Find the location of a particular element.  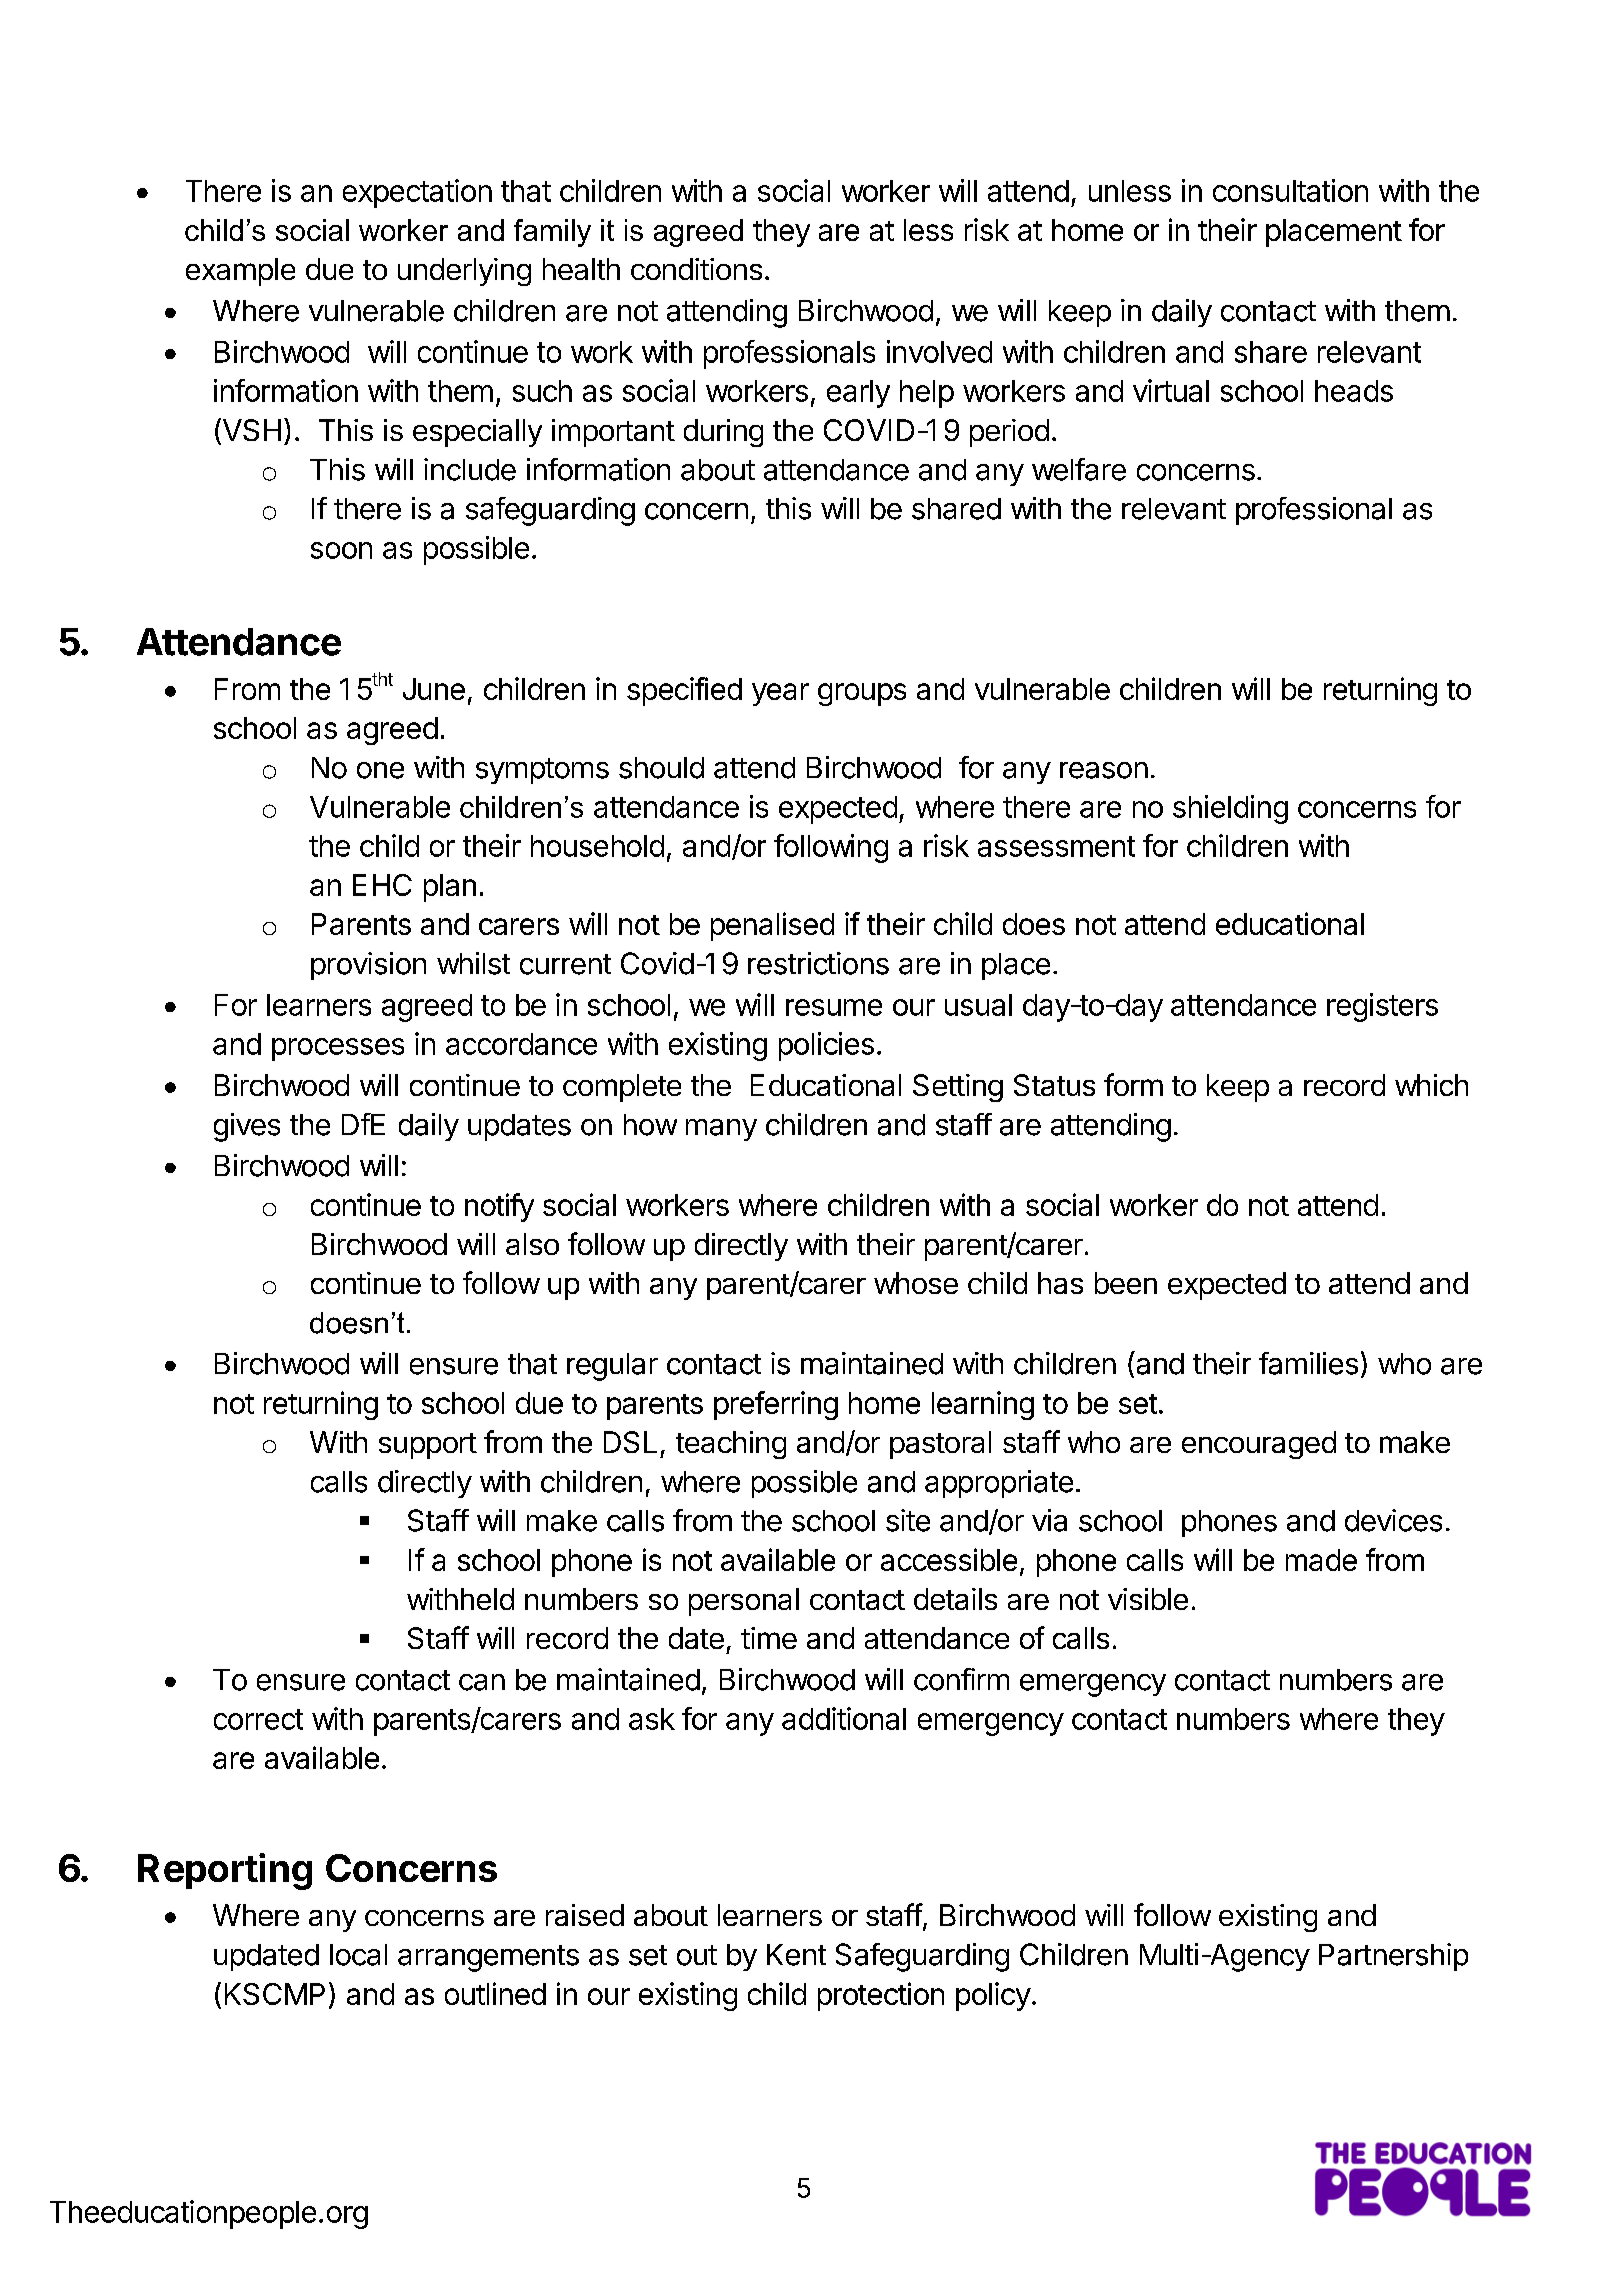

local is located at coordinates (358, 1955).
